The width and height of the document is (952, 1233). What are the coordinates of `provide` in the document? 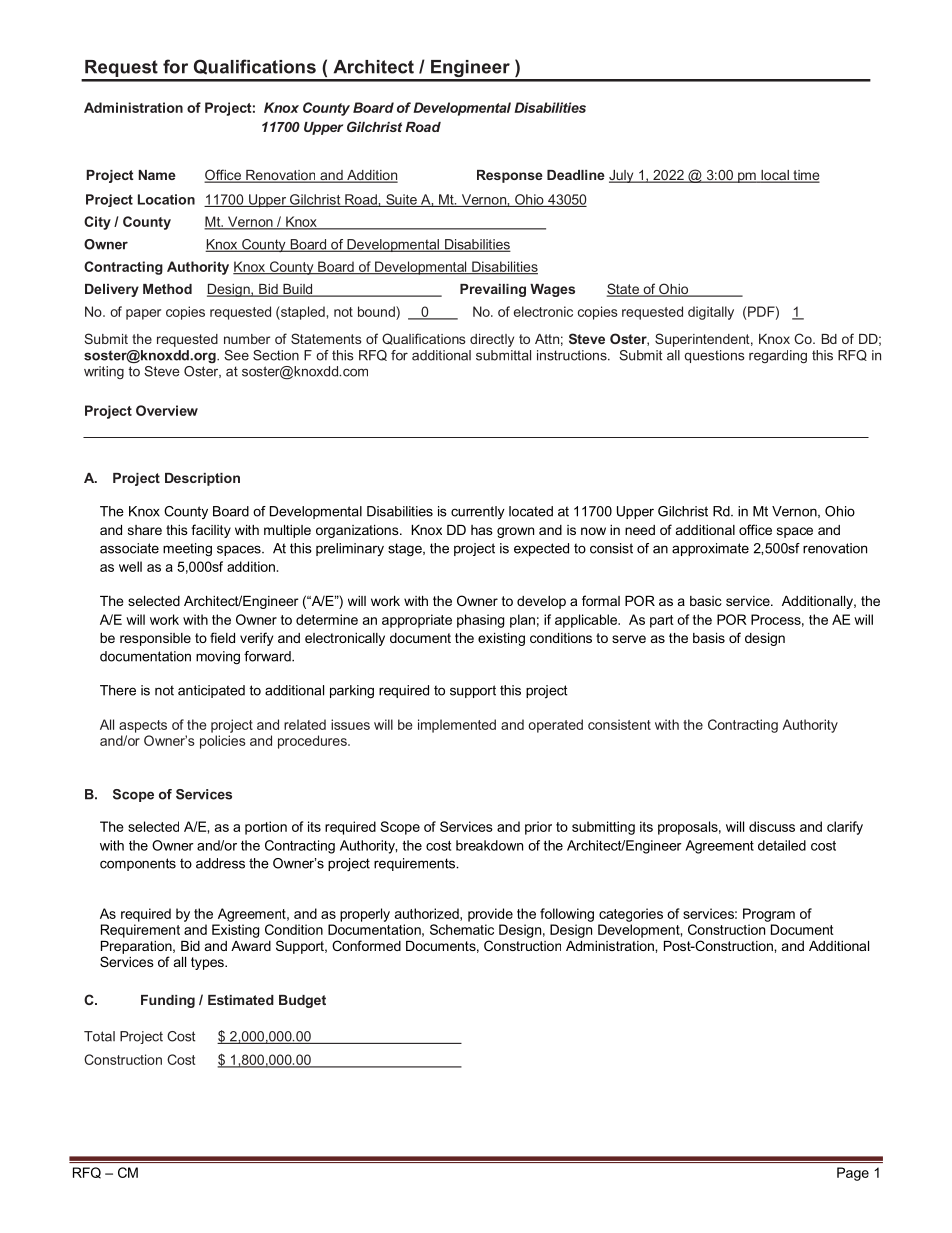 It's located at (490, 915).
